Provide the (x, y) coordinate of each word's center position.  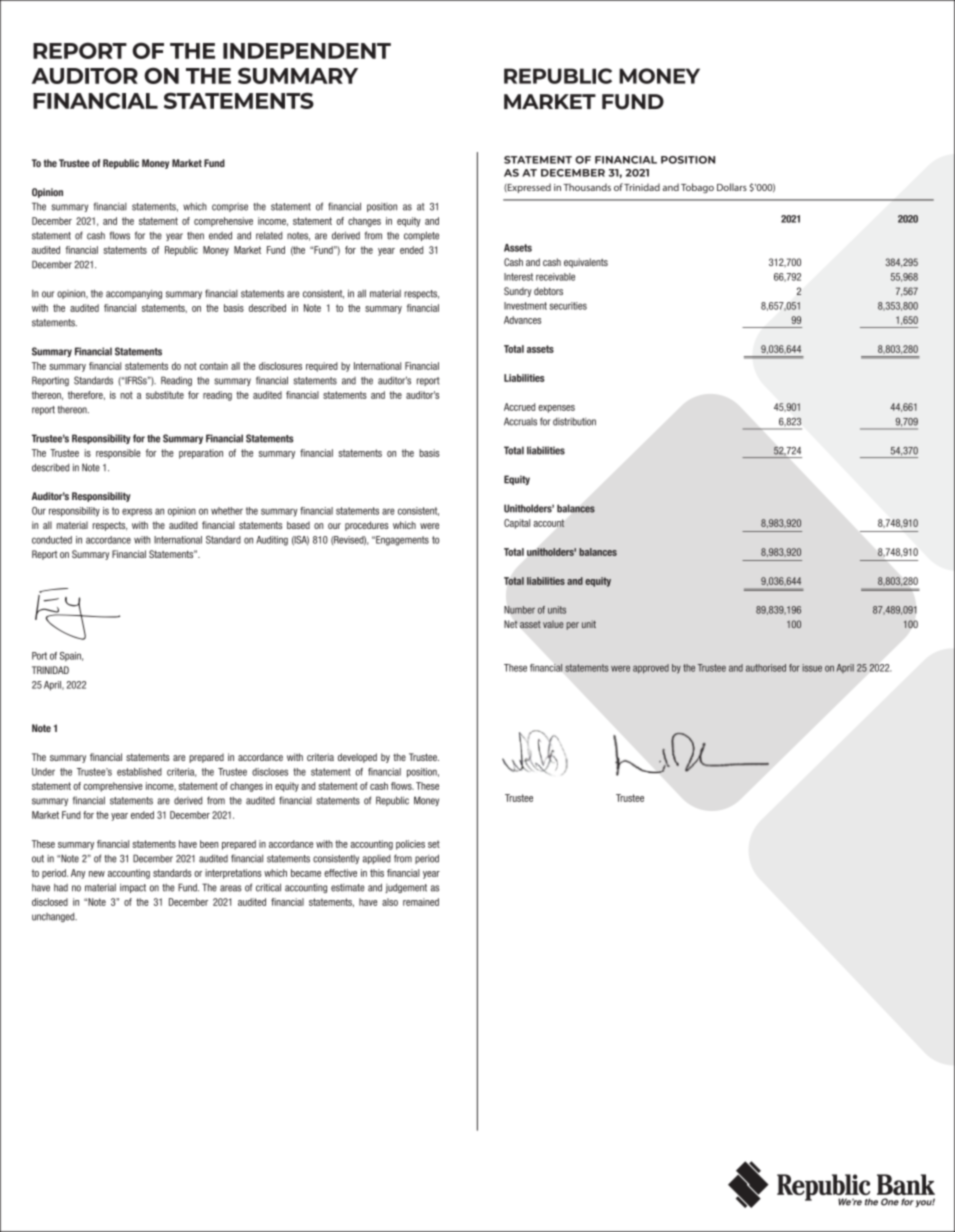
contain (214, 366)
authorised (766, 668)
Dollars (732, 187)
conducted (52, 540)
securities (568, 306)
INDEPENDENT (307, 51)
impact (133, 888)
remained (421, 902)
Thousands (587, 187)
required (322, 367)
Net (511, 624)
